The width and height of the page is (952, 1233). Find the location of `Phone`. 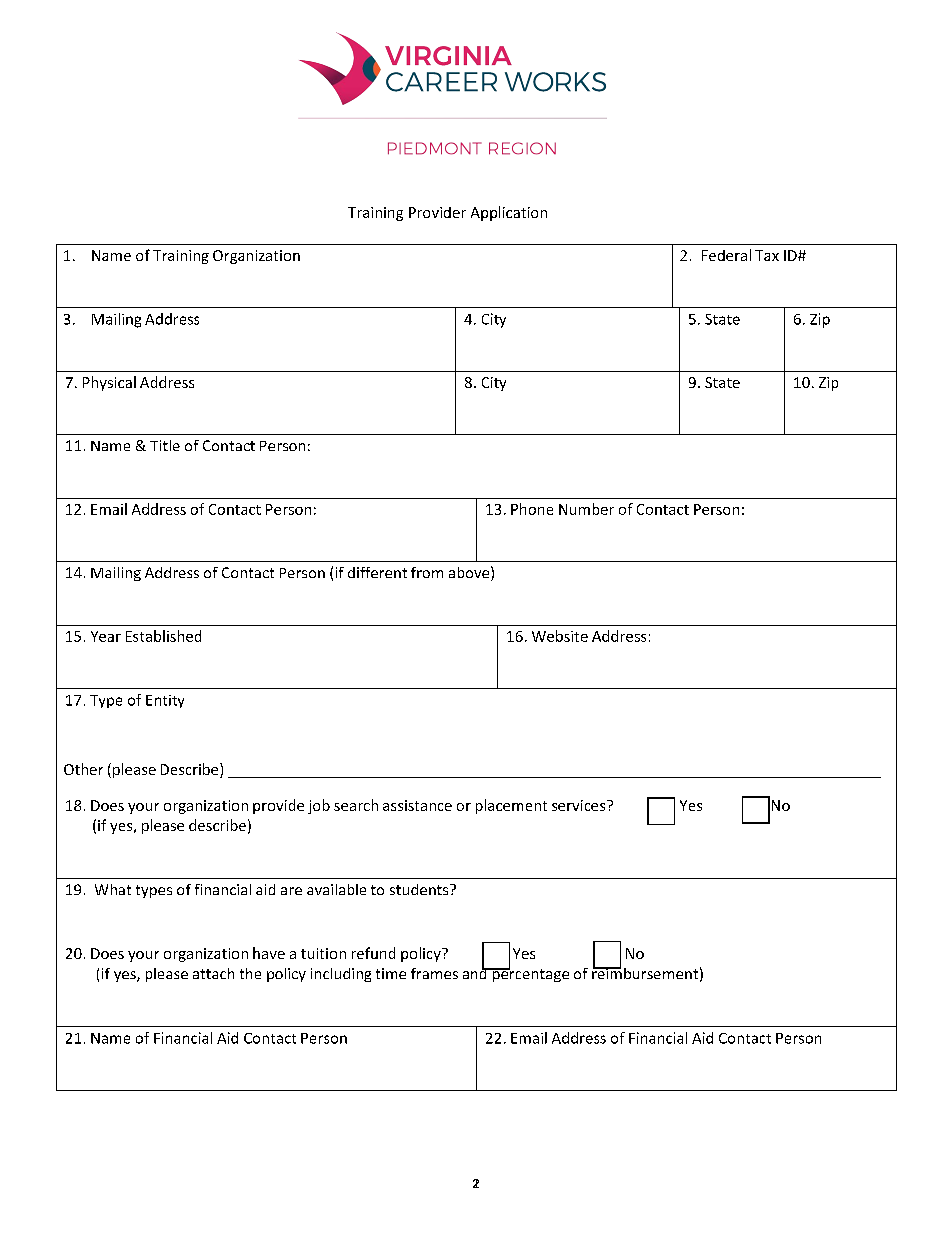

Phone is located at coordinates (532, 509).
